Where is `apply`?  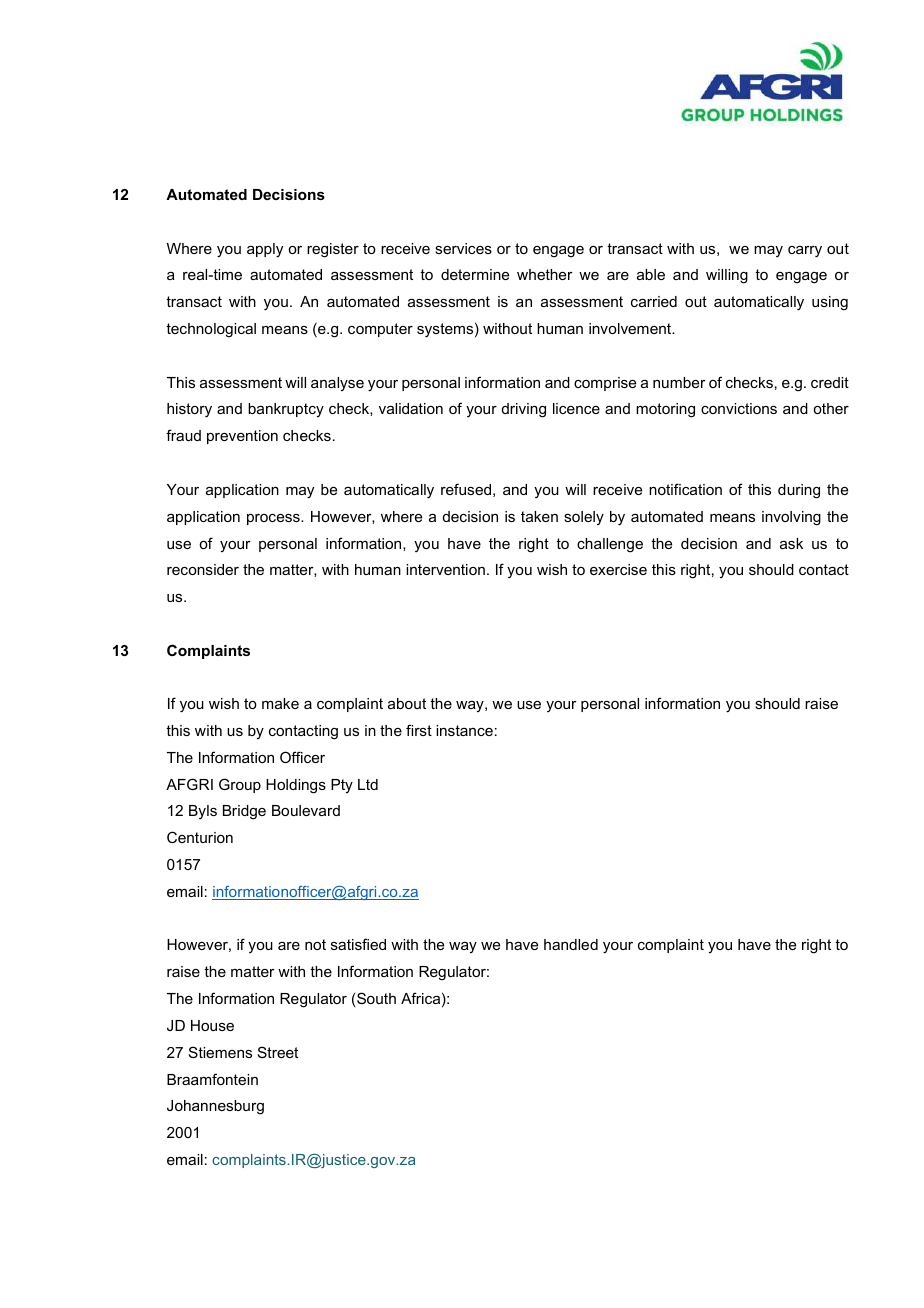
apply is located at coordinates (265, 250).
